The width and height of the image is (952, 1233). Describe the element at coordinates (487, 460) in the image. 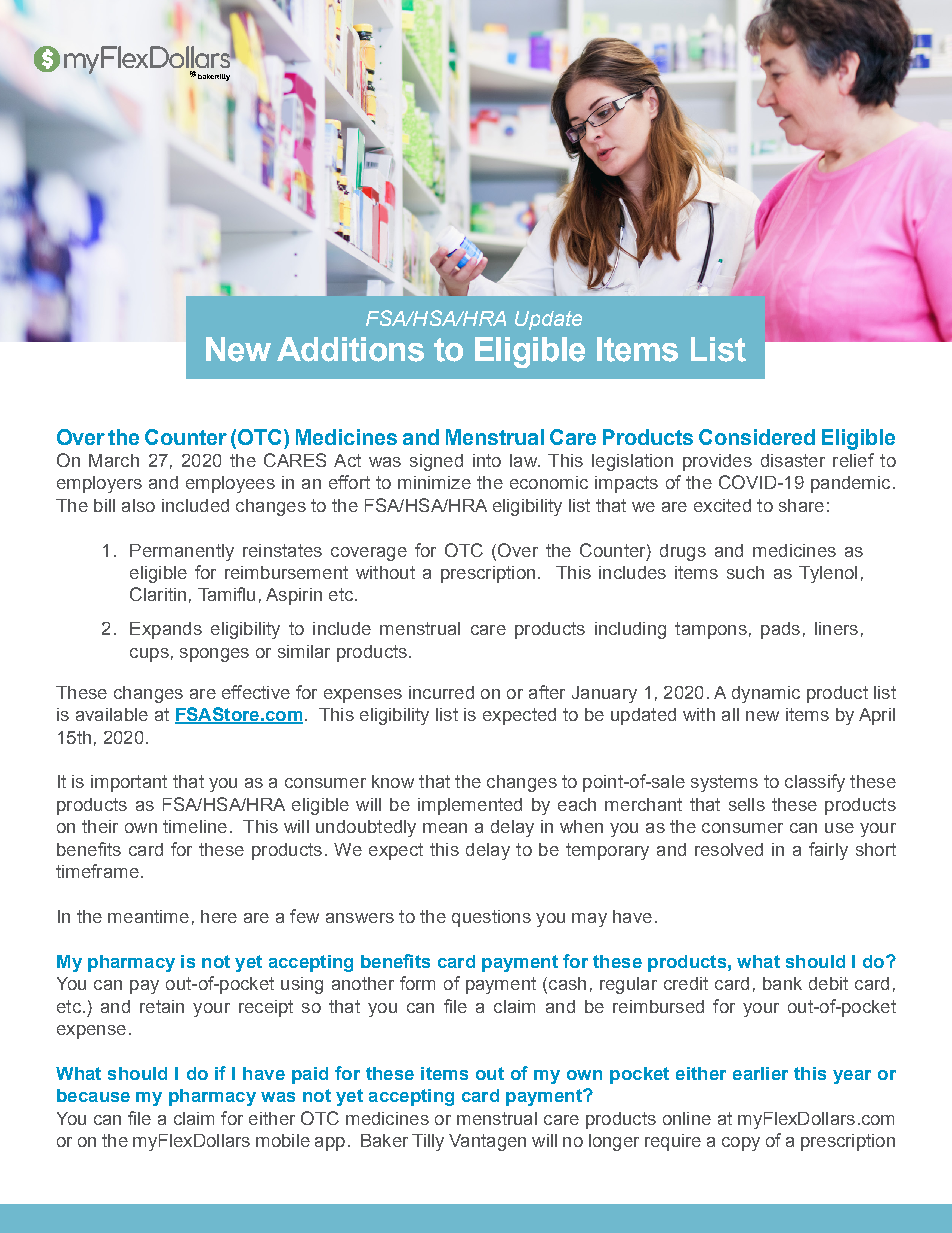

I see `into` at that location.
